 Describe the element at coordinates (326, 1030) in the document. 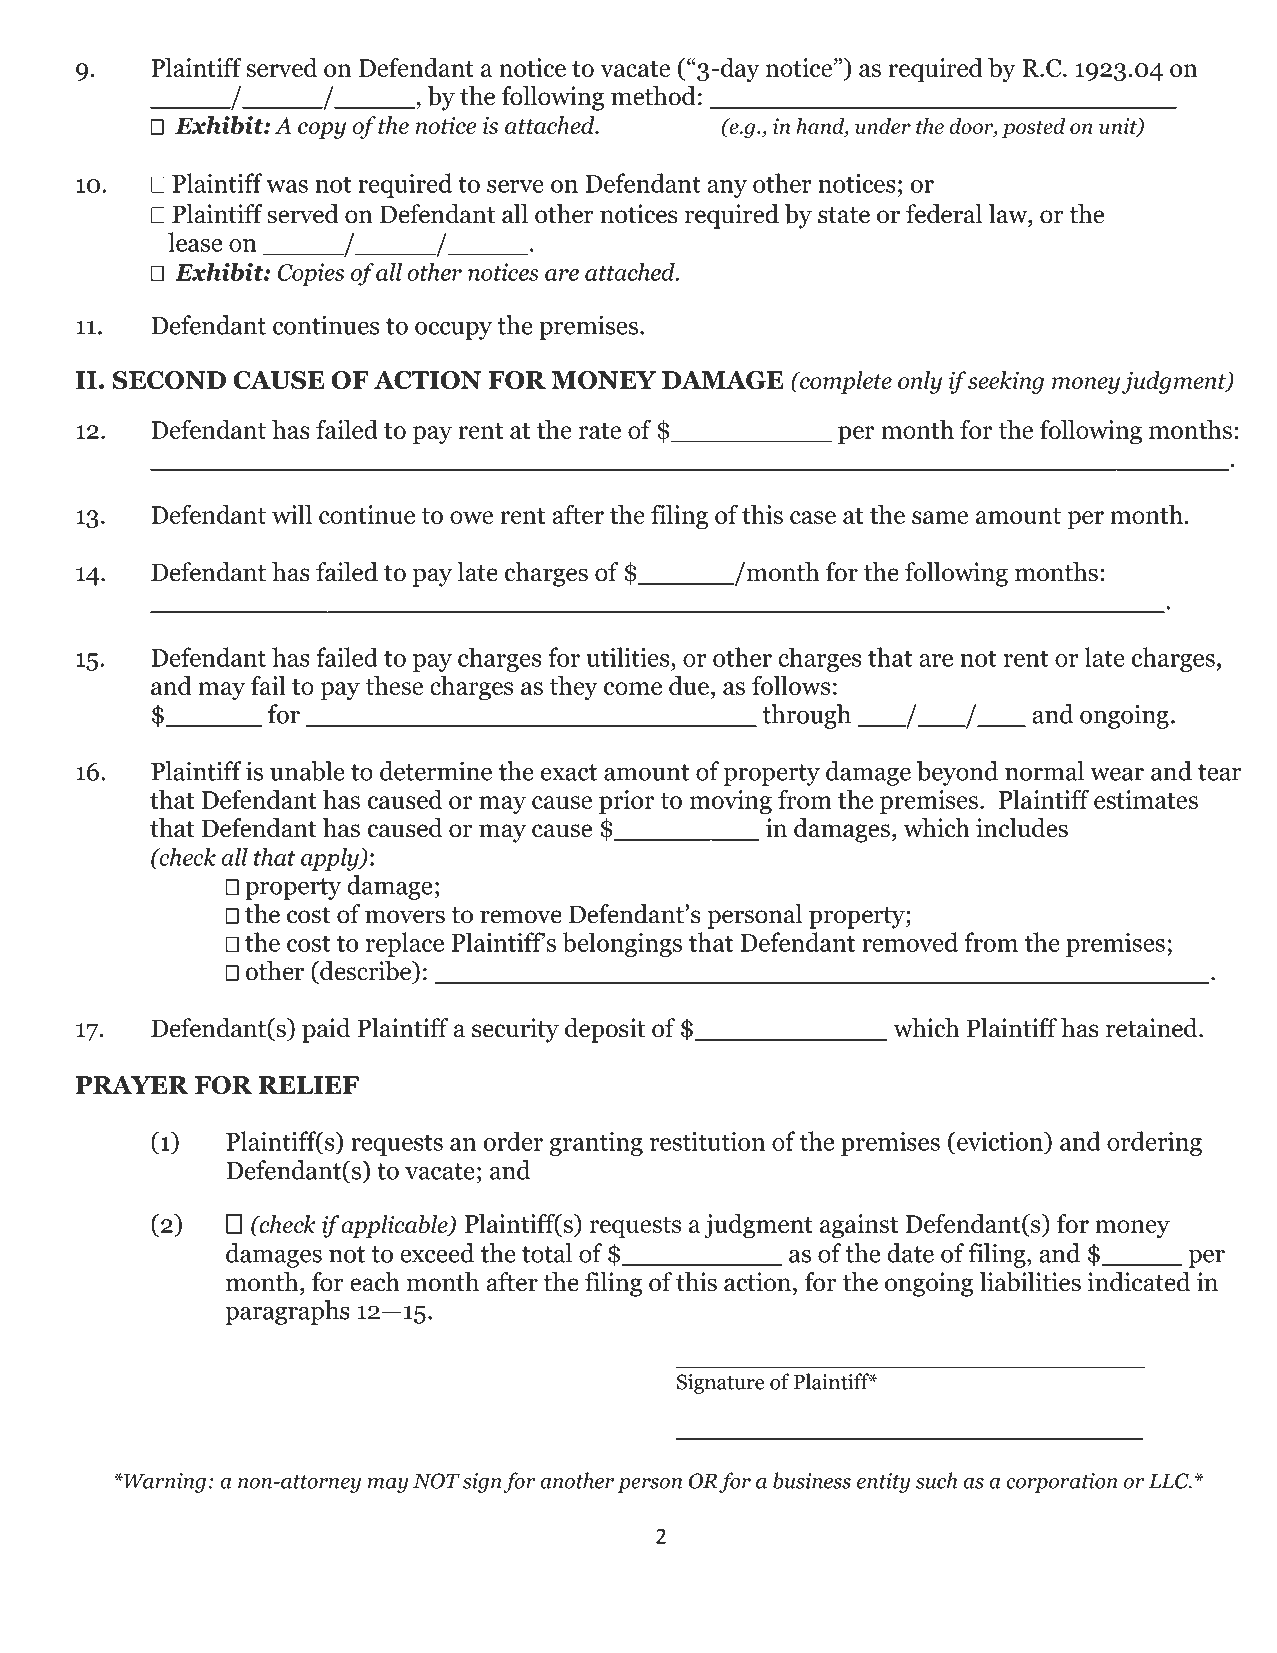

I see `paid` at that location.
